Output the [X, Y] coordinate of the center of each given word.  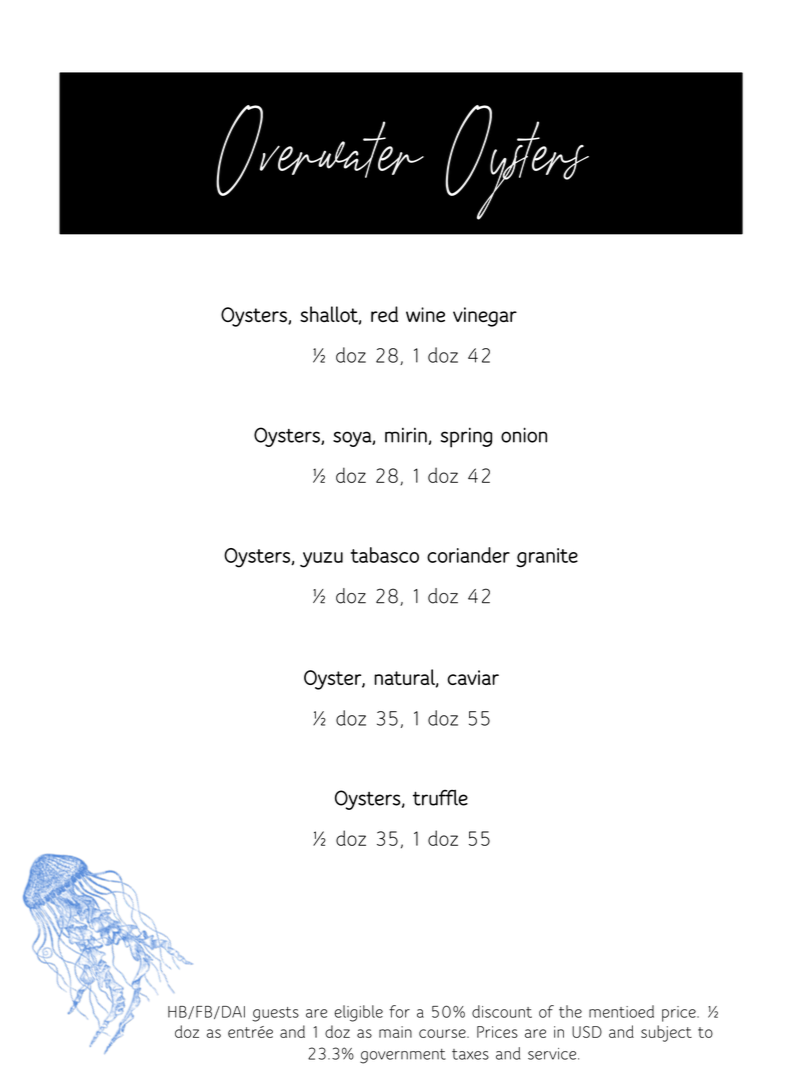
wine [425, 314]
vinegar [485, 317]
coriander [468, 555]
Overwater [320, 150]
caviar [473, 677]
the [570, 1011]
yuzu [321, 560]
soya [353, 439]
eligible [358, 1013]
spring [466, 437]
